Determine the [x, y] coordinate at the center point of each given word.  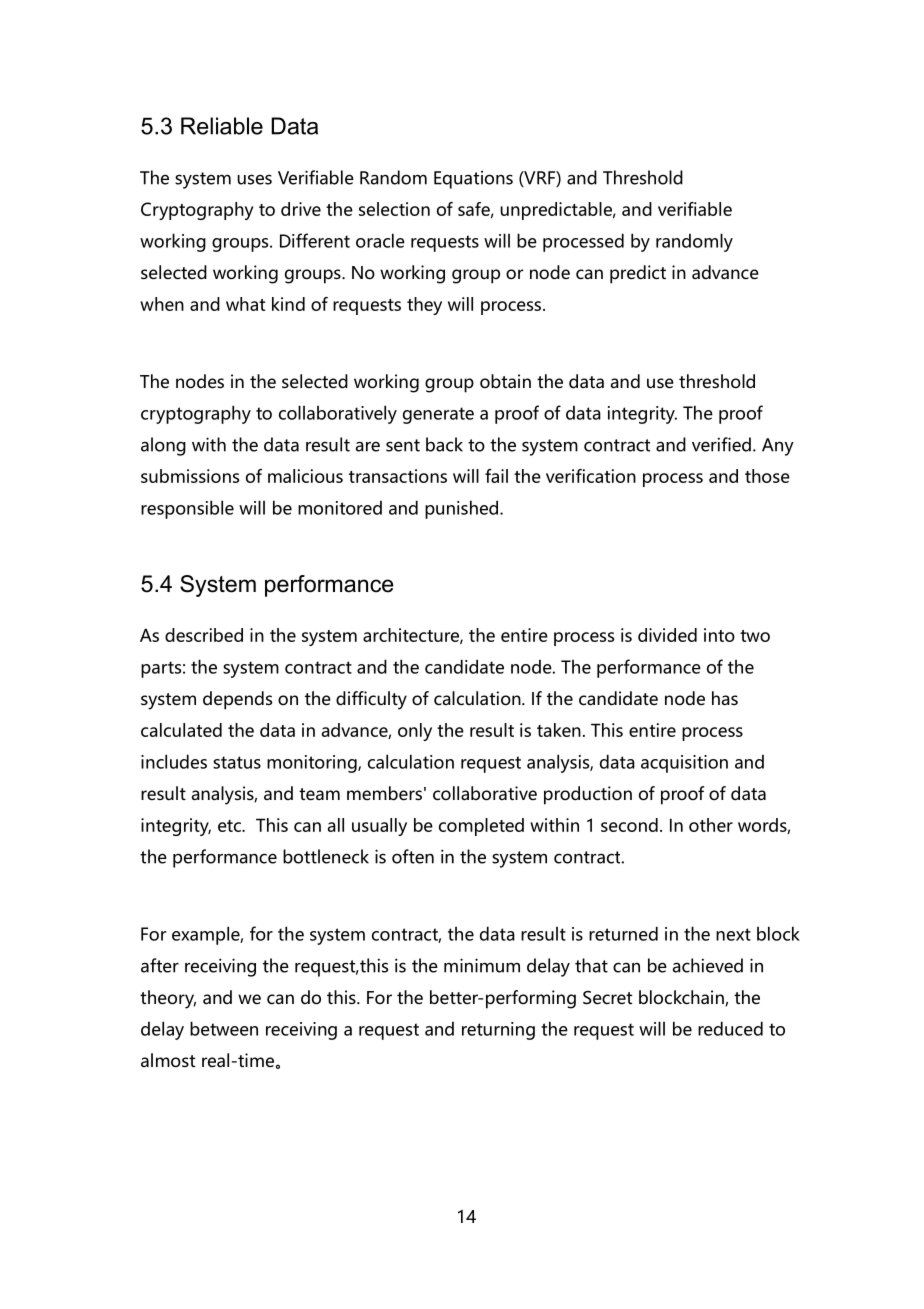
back [444, 444]
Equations [473, 180]
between [224, 1028]
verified [721, 444]
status [237, 762]
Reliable [222, 126]
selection [394, 209]
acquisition [684, 764]
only [415, 732]
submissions [190, 476]
